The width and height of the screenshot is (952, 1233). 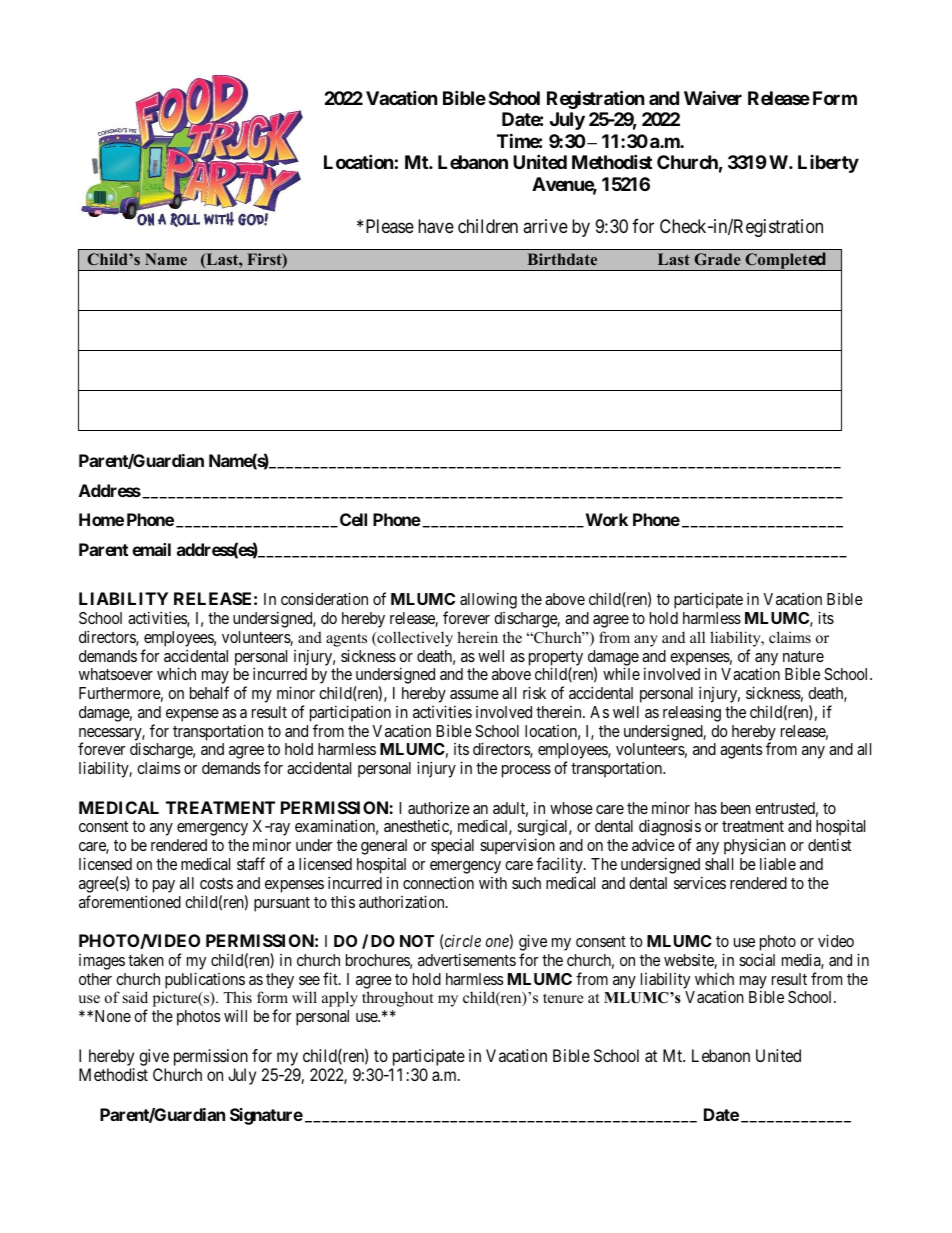 I want to click on assume, so click(x=474, y=694).
